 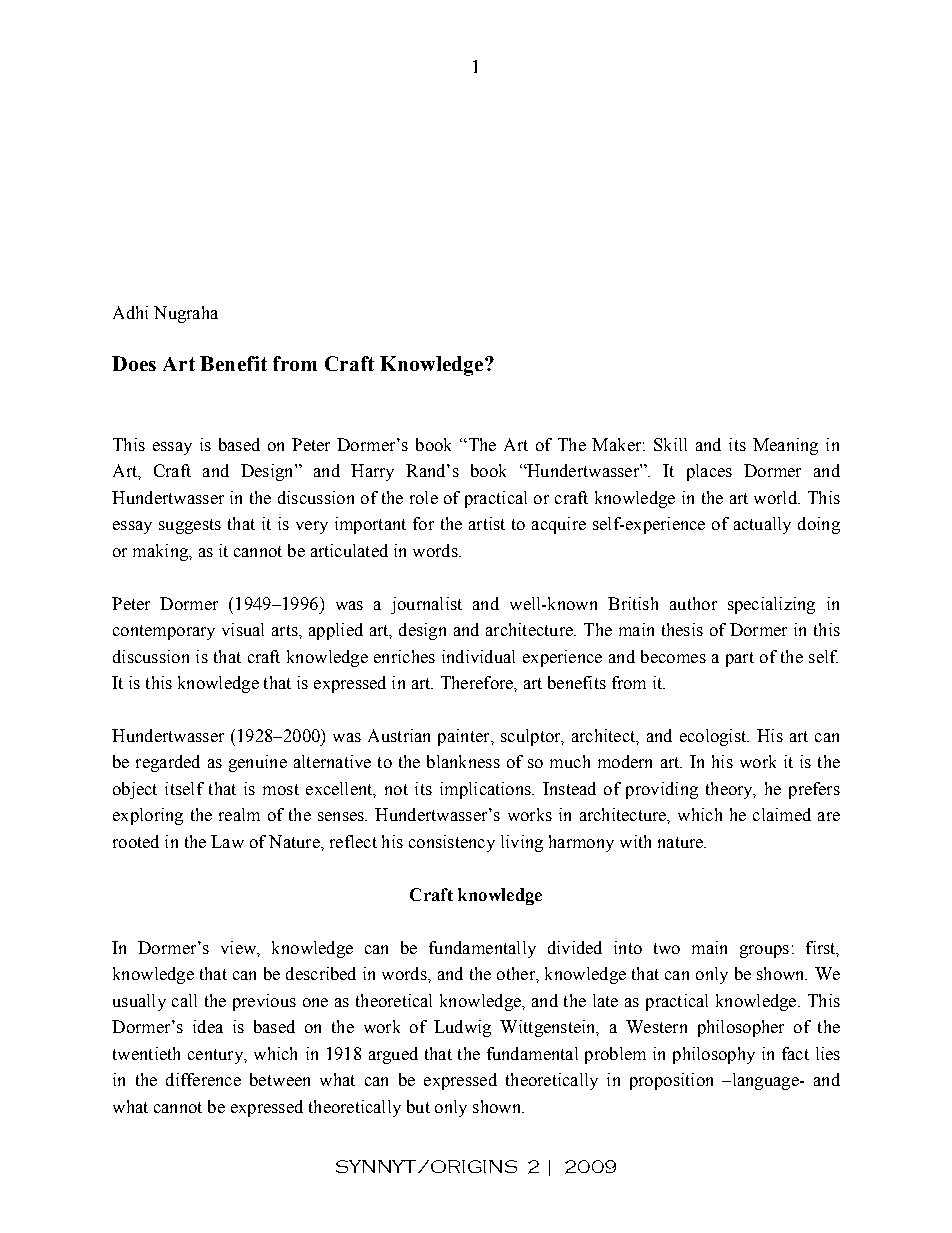 What do you see at coordinates (134, 363) in the document?
I see `Does` at bounding box center [134, 363].
